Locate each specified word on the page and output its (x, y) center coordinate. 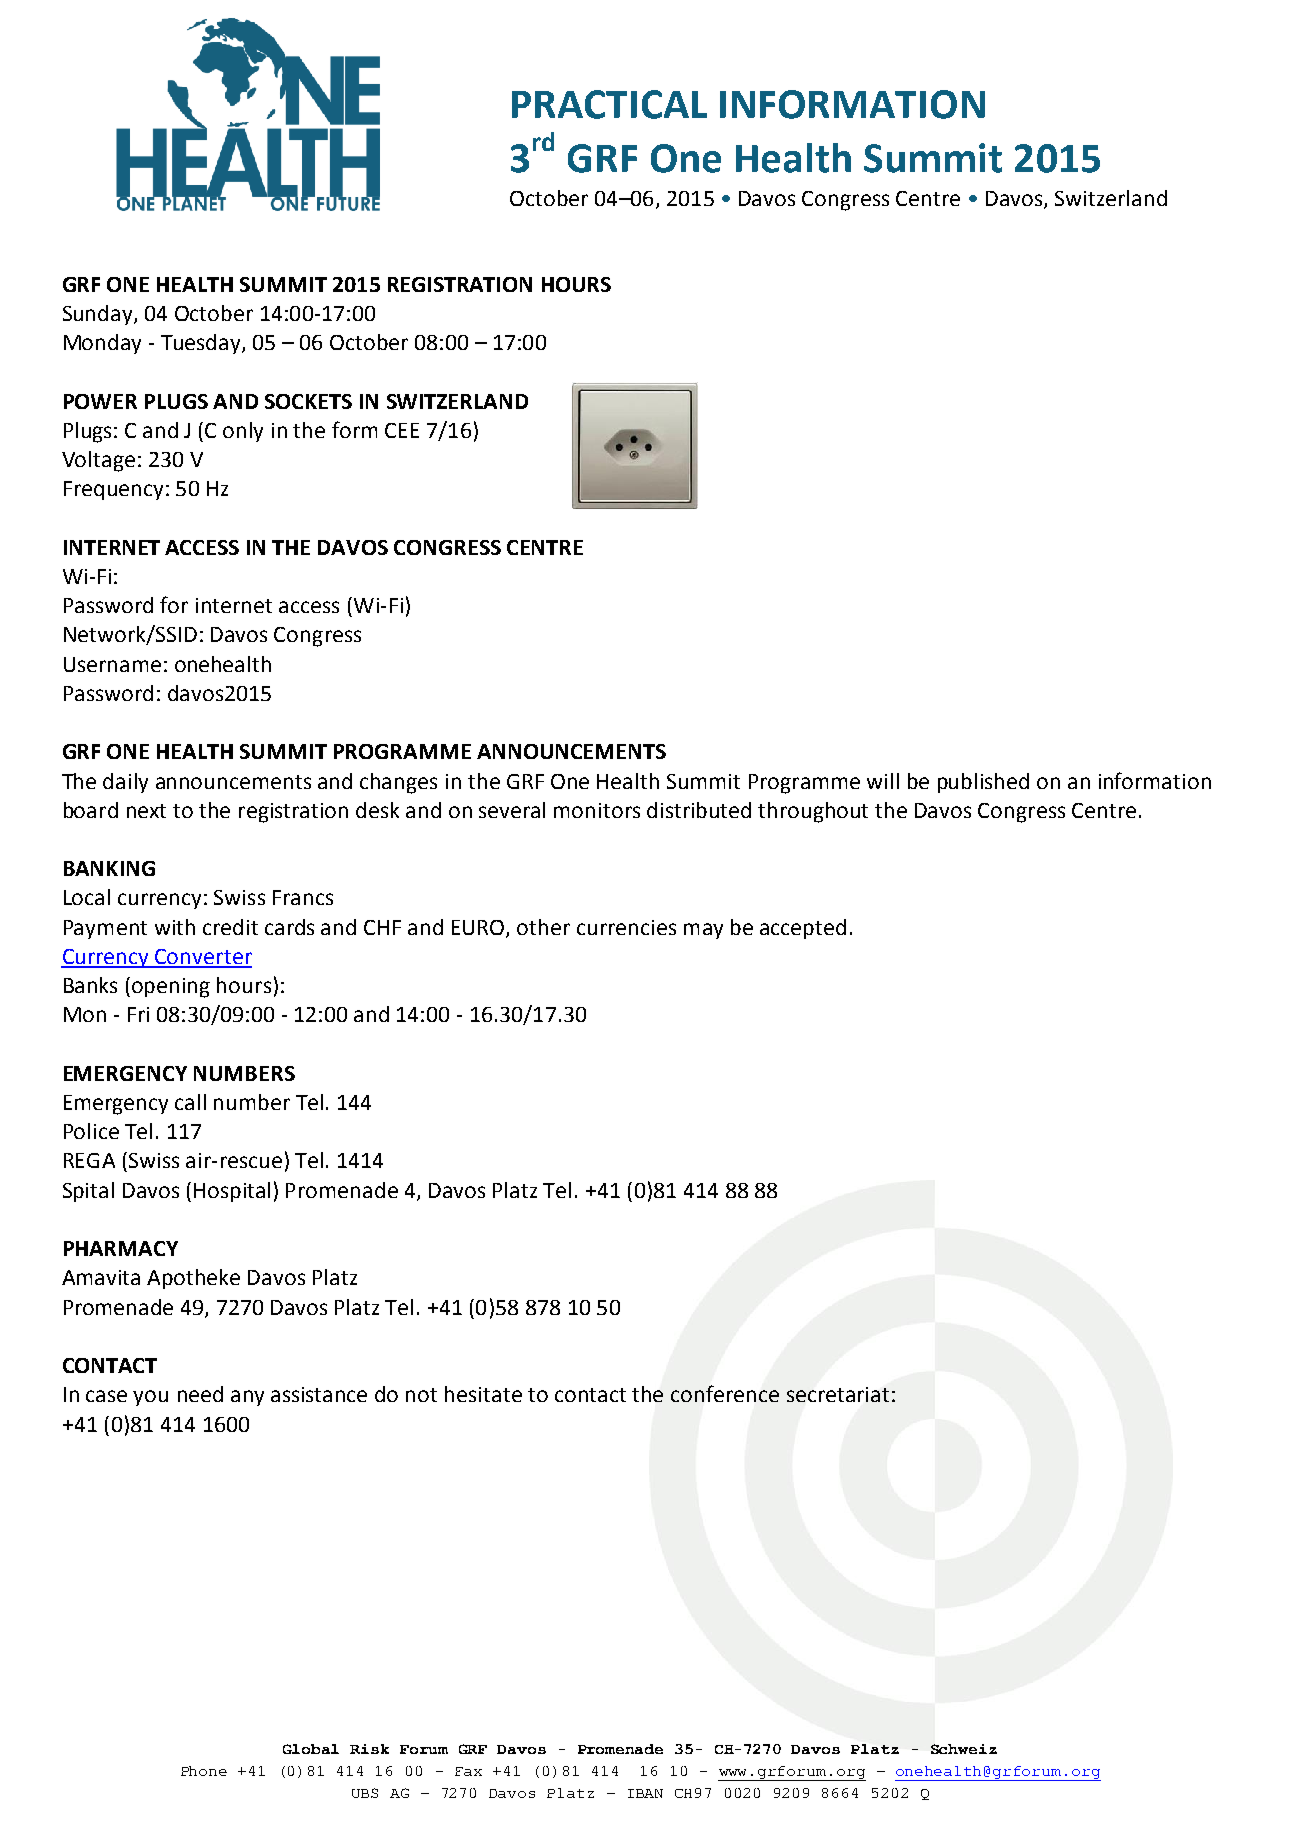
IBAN (645, 1793)
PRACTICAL (609, 104)
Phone (204, 1771)
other (543, 927)
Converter (202, 958)
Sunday (99, 315)
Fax (468, 1771)
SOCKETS (308, 401)
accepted (803, 929)
